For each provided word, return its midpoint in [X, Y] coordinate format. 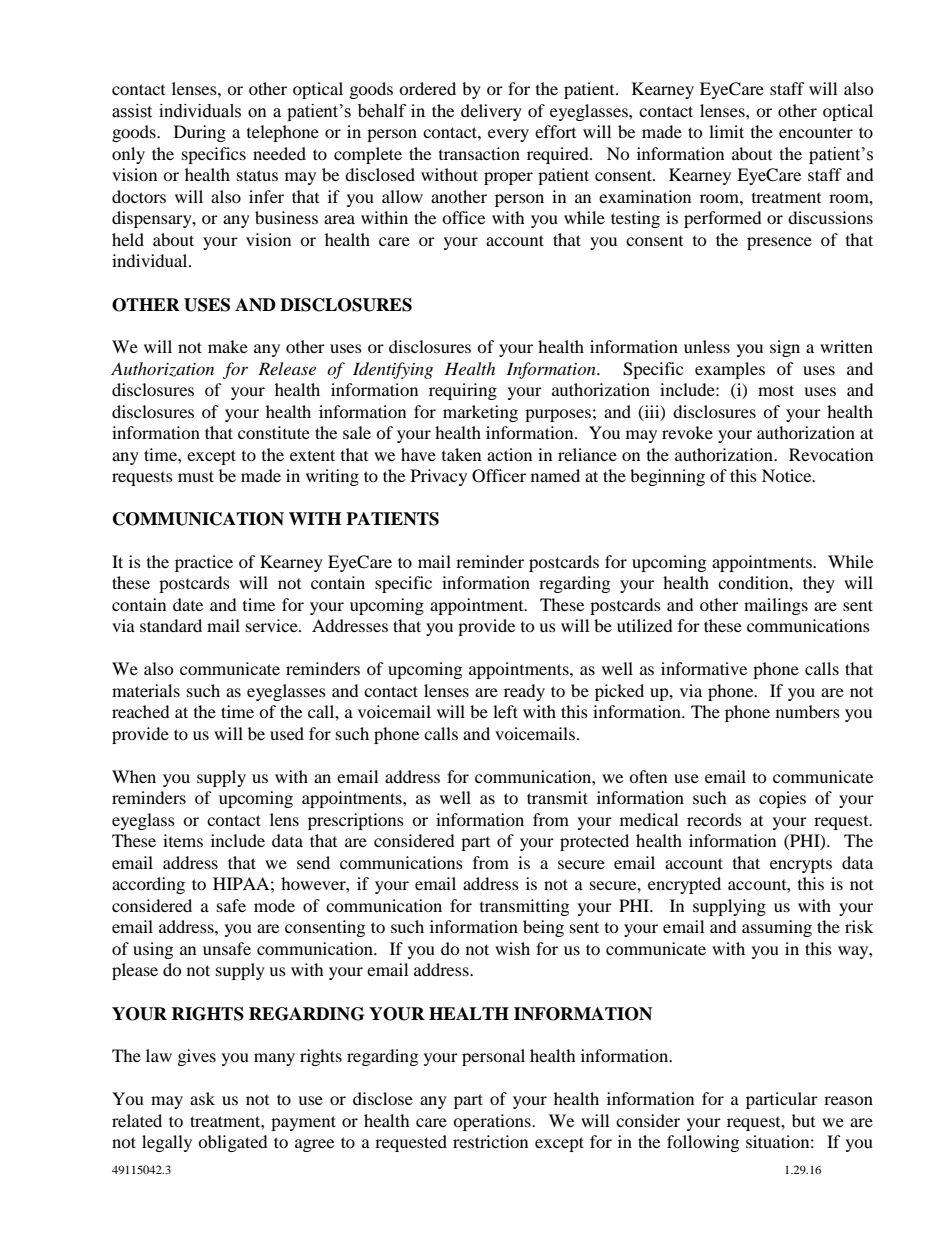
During [200, 133]
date [188, 604]
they [819, 584]
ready [524, 692]
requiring [463, 391]
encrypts [801, 865]
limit [726, 131]
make [228, 346]
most [776, 390]
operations [493, 1122]
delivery [491, 112]
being [543, 928]
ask [202, 1098]
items [183, 840]
